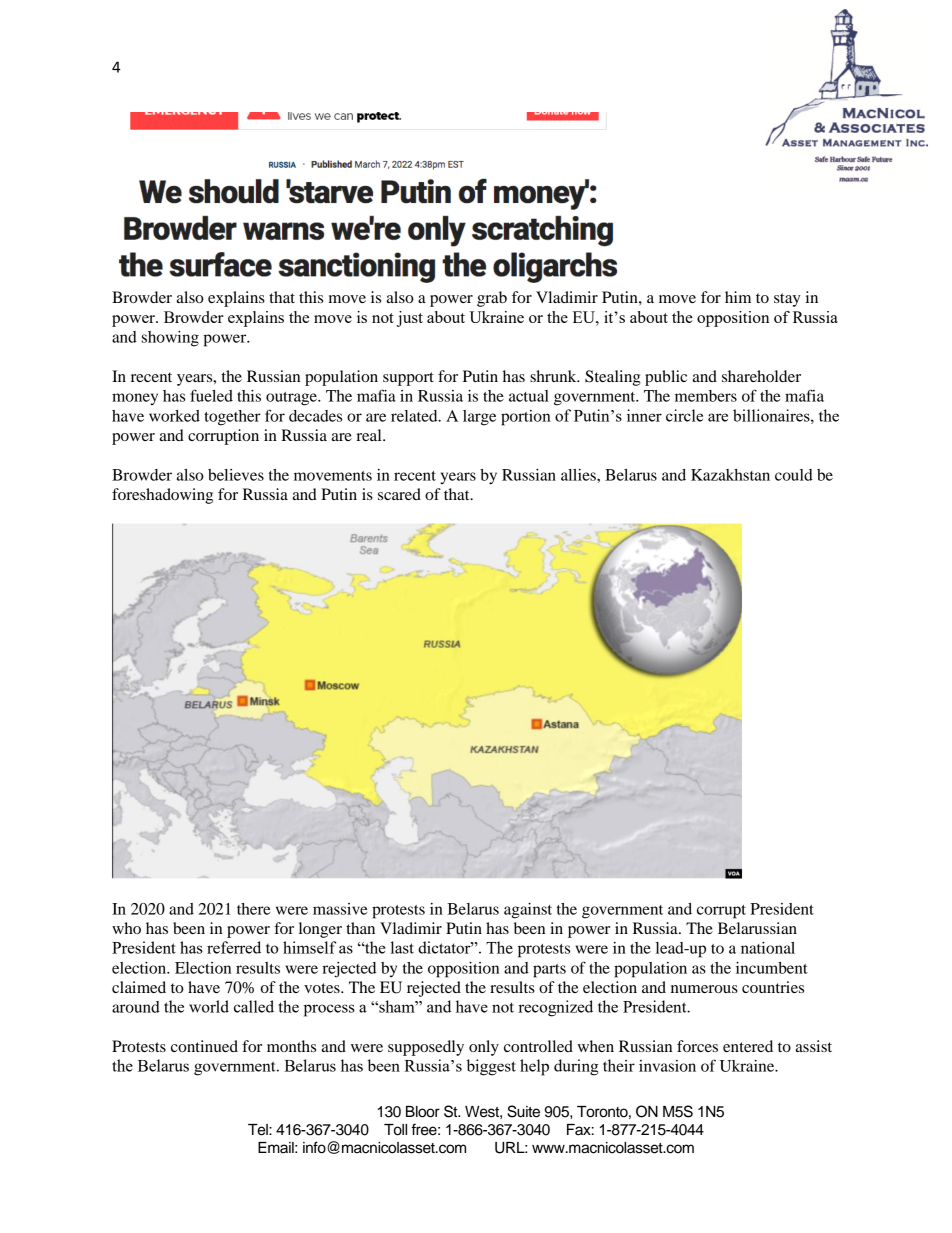 This screenshot has height=1233, width=952. I want to click on Bloor, so click(423, 1112).
